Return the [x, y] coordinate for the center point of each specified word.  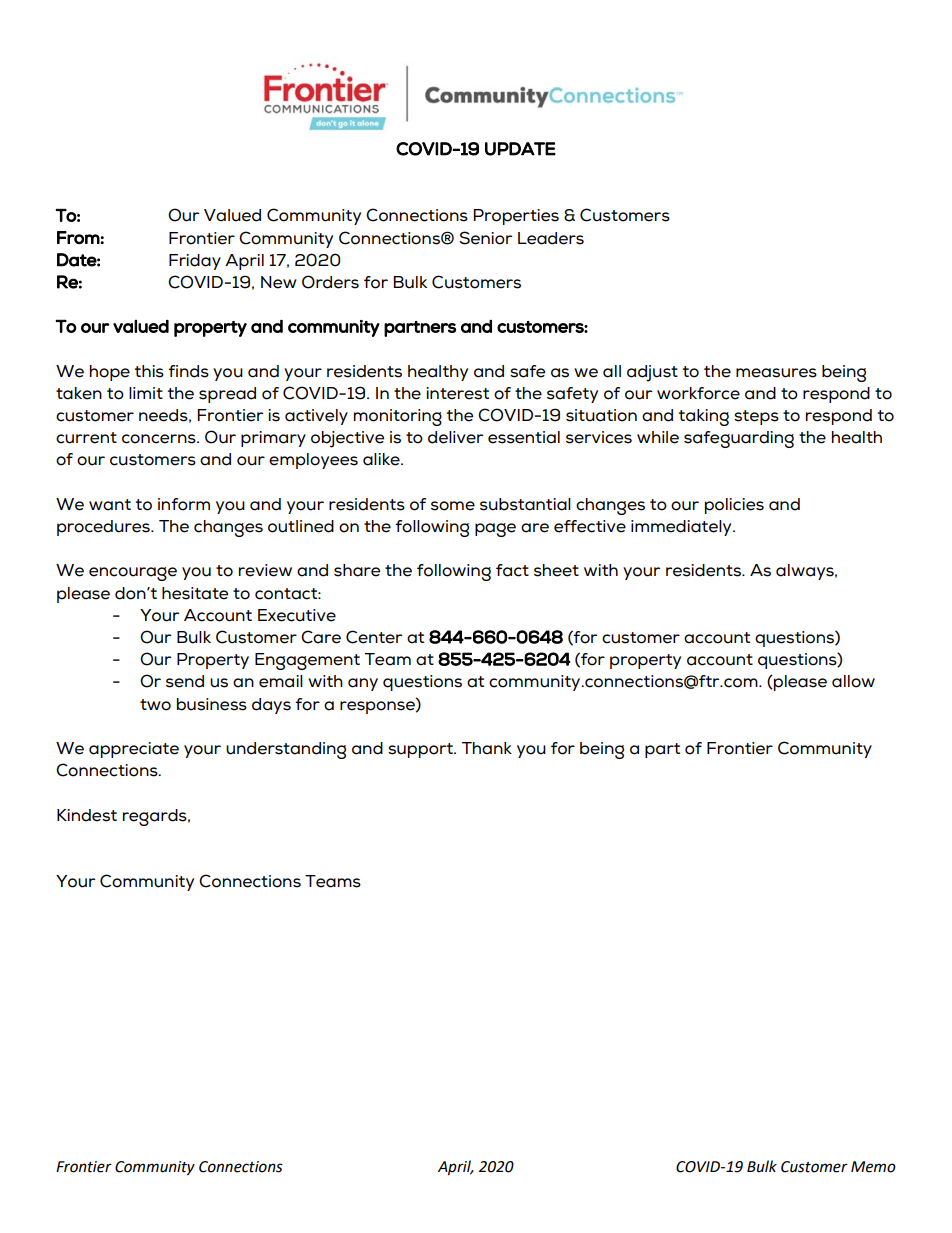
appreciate [134, 750]
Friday [195, 262]
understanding [286, 750]
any [363, 684]
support [421, 750]
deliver [455, 437]
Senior [485, 238]
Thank [487, 748]
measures [776, 373]
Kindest [87, 815]
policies [734, 506]
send [185, 681]
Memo [873, 1167]
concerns [160, 439]
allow [853, 681]
